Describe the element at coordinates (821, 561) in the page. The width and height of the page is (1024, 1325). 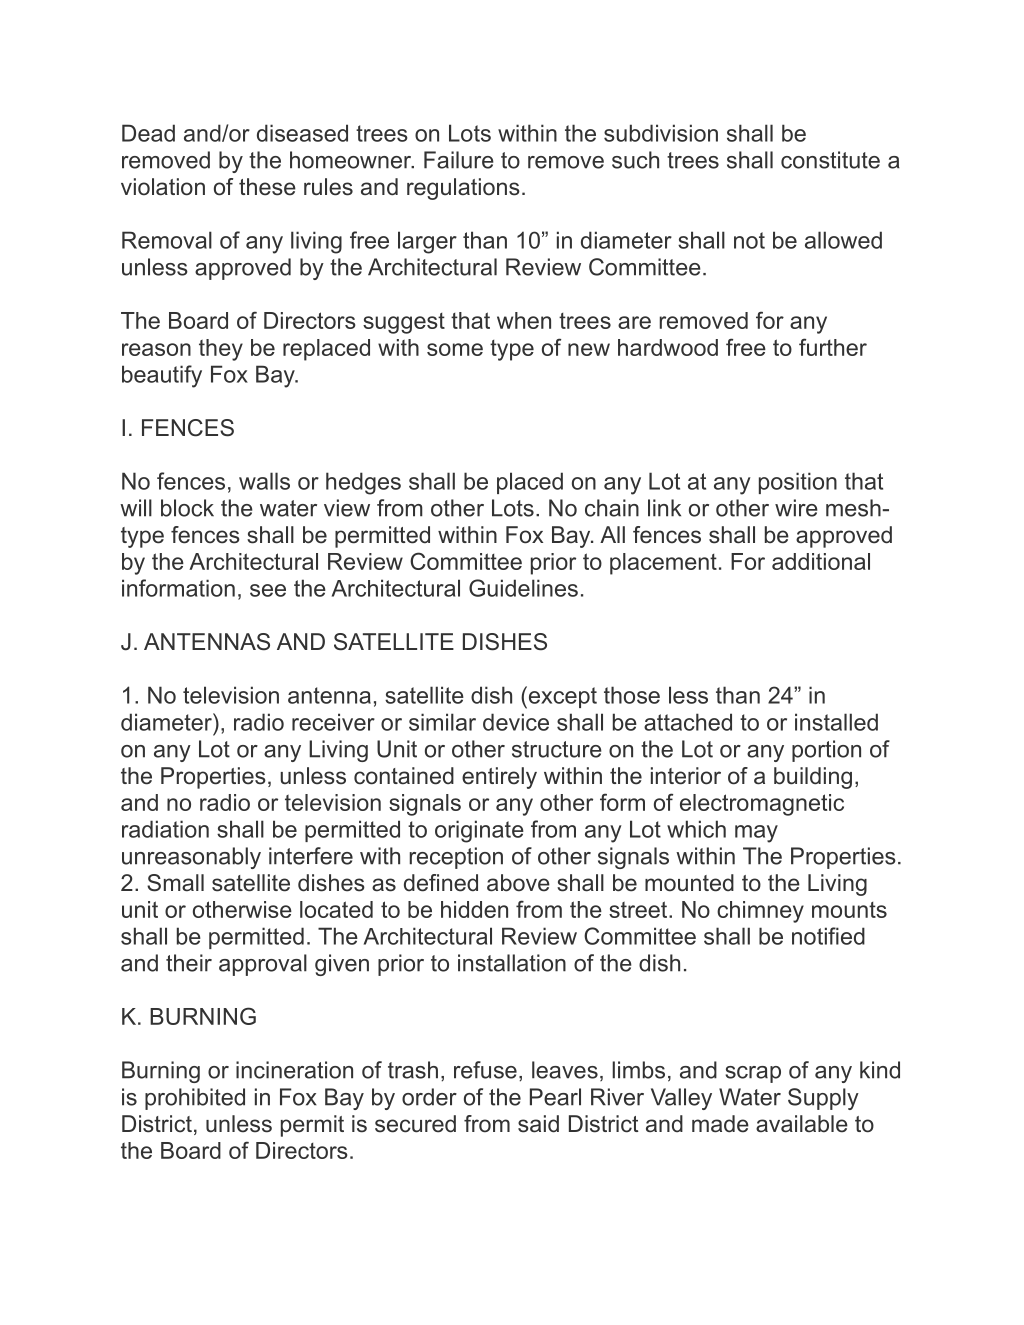
I see `additional` at that location.
